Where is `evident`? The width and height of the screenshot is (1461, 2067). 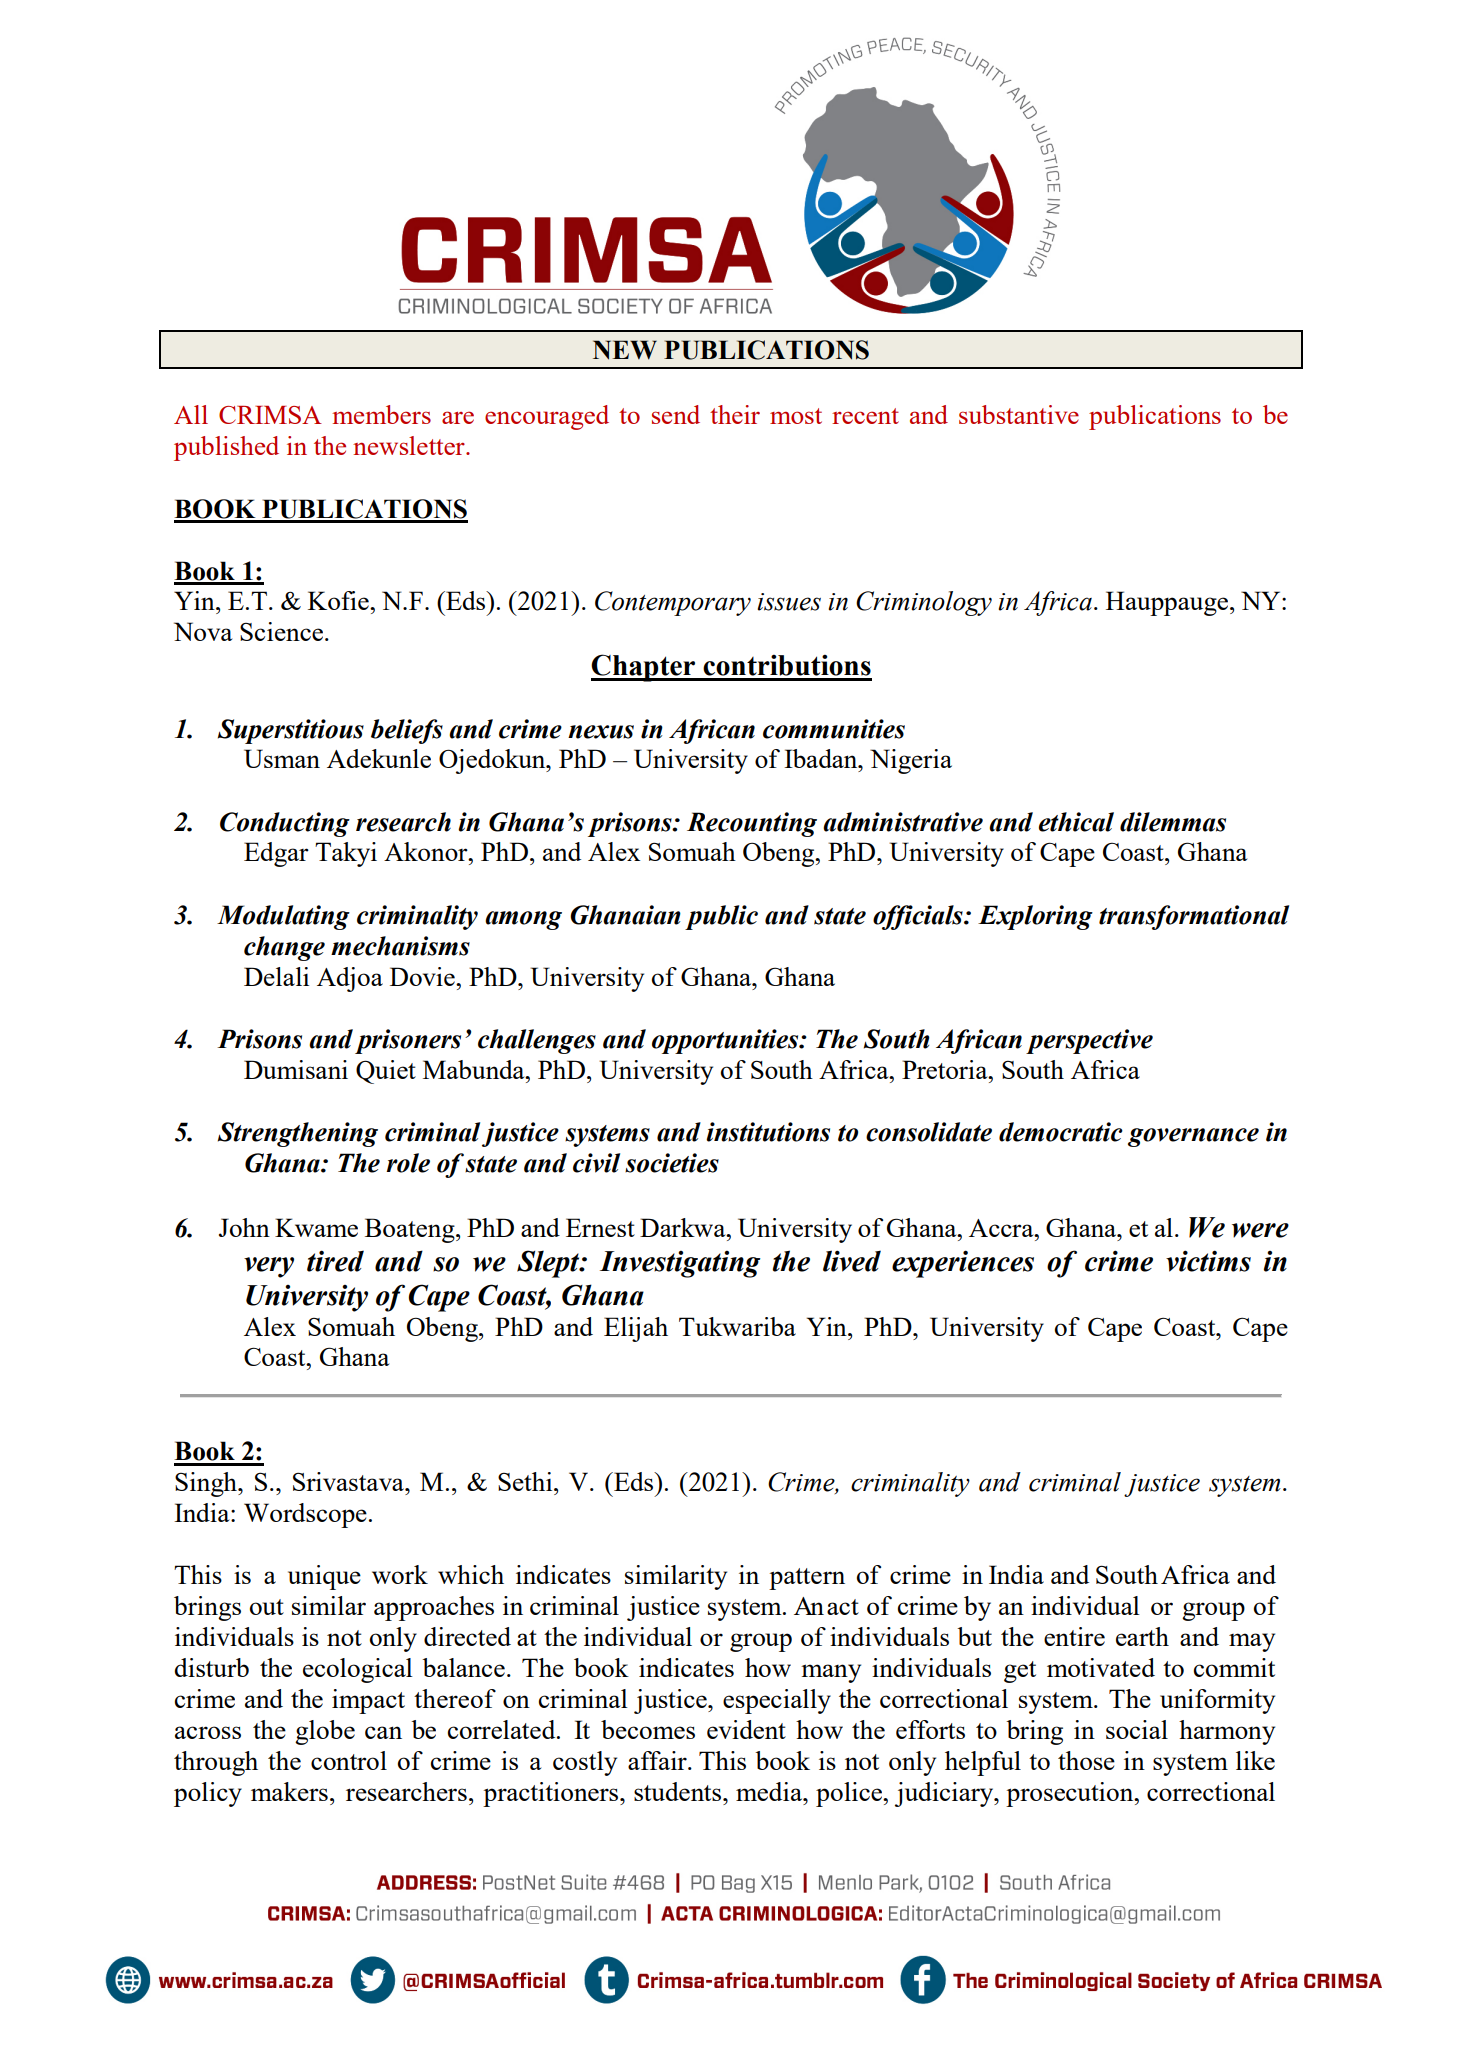
evident is located at coordinates (746, 1729).
